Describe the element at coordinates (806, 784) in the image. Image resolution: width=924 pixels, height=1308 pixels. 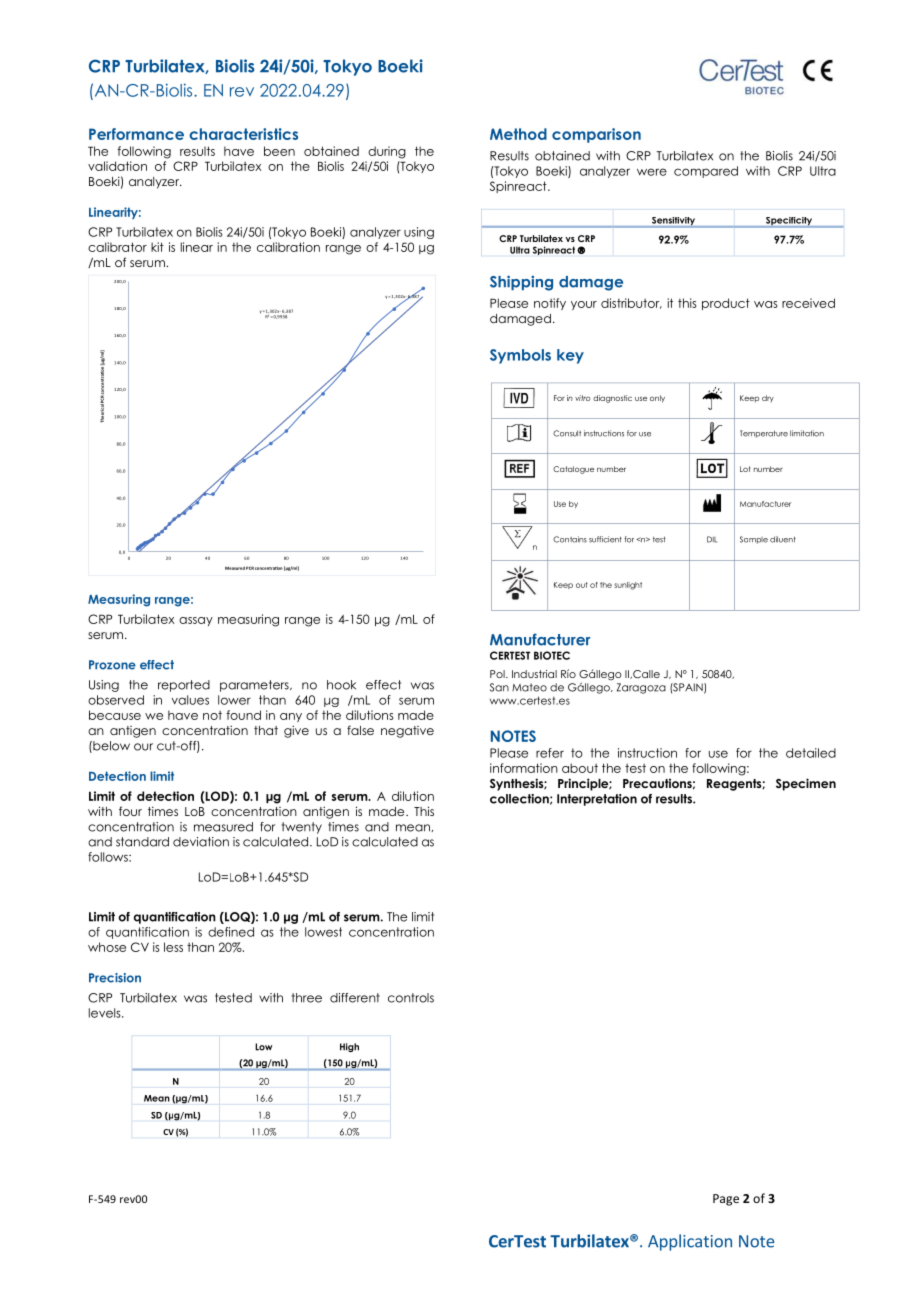
I see `Specimen` at that location.
